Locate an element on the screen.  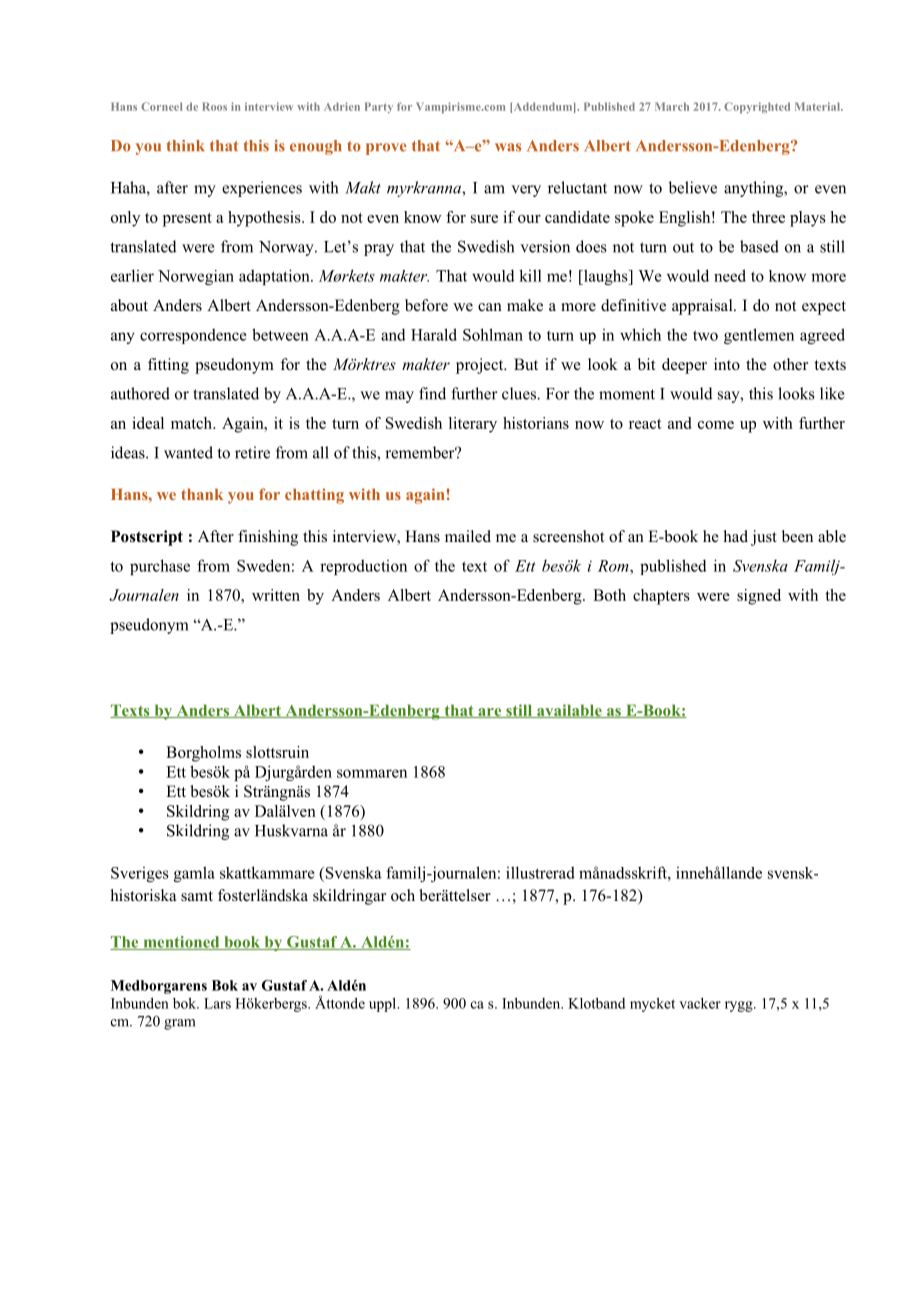
och is located at coordinates (403, 895).
